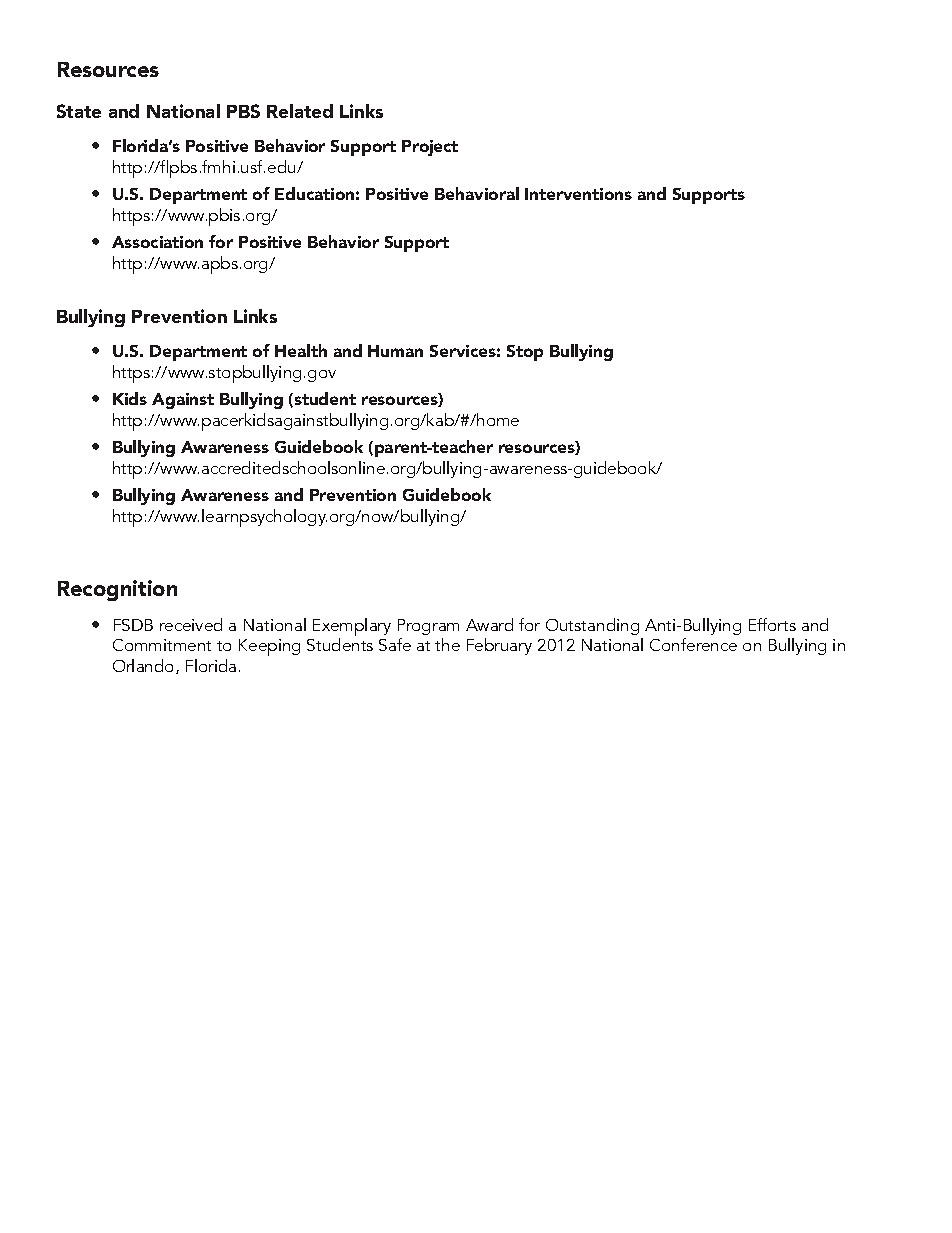 This page has width=952, height=1233. Describe the element at coordinates (162, 645) in the page. I see `Commitment` at that location.
